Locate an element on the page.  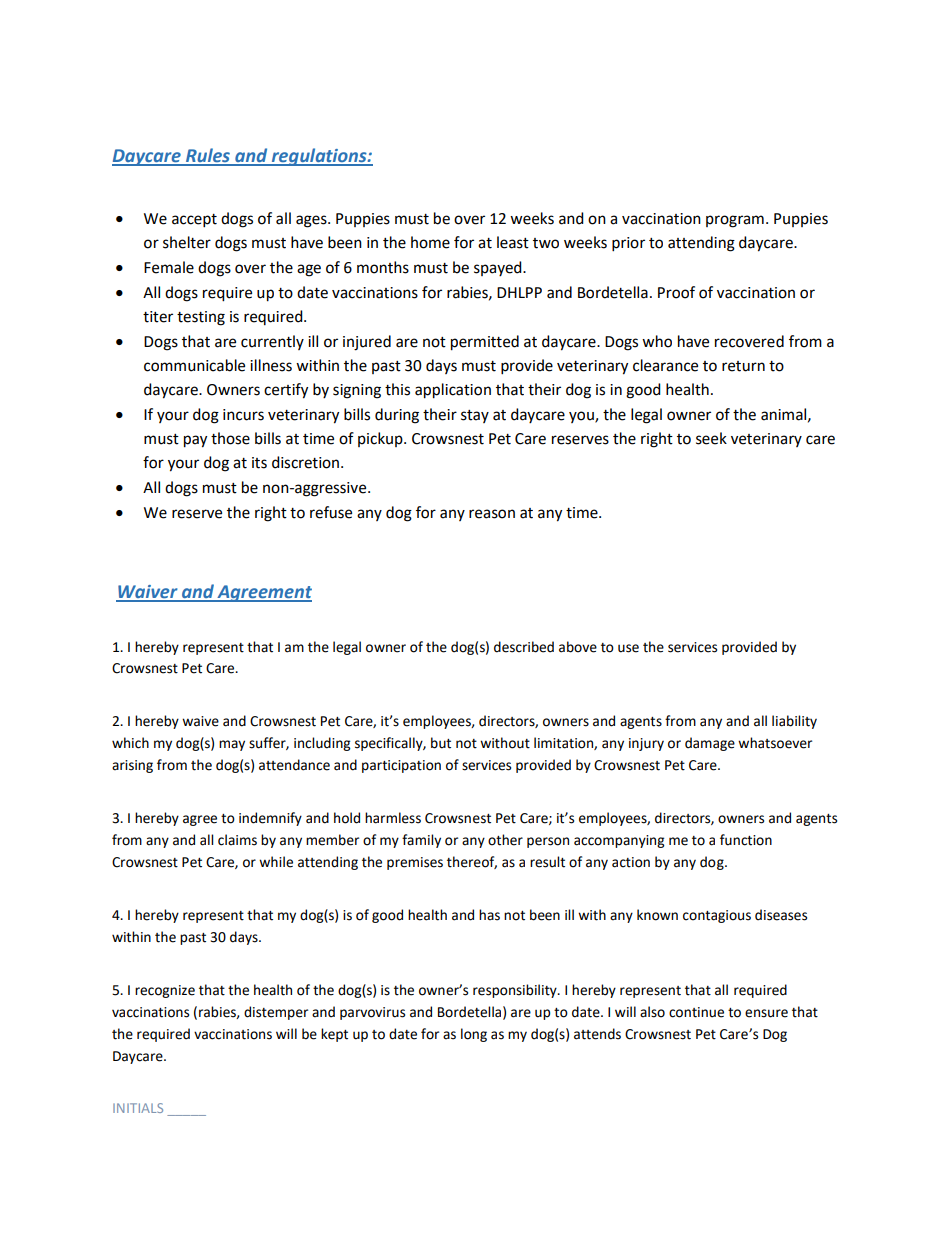
function is located at coordinates (746, 840).
